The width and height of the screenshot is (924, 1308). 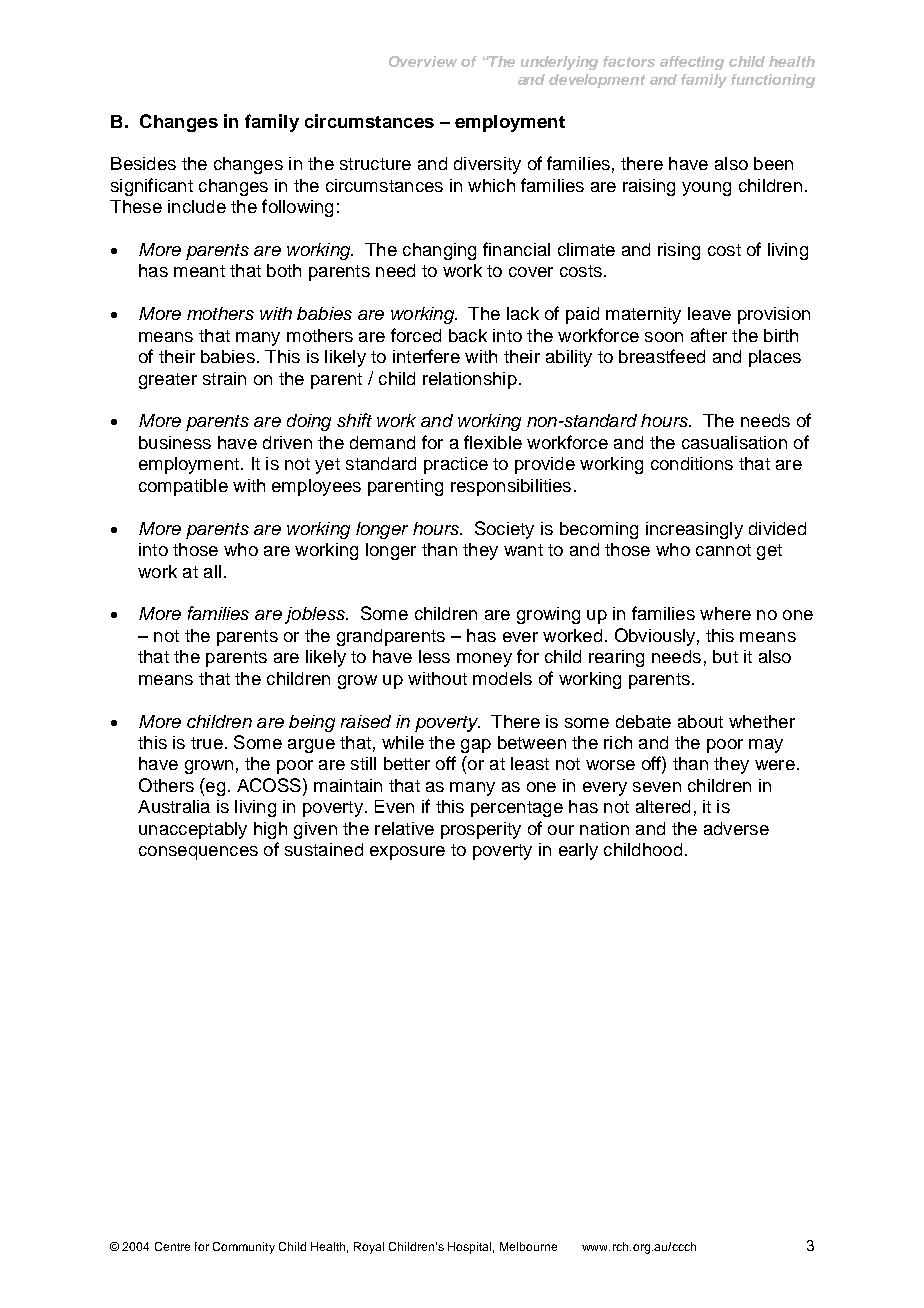 I want to click on Community, so click(x=244, y=1248).
